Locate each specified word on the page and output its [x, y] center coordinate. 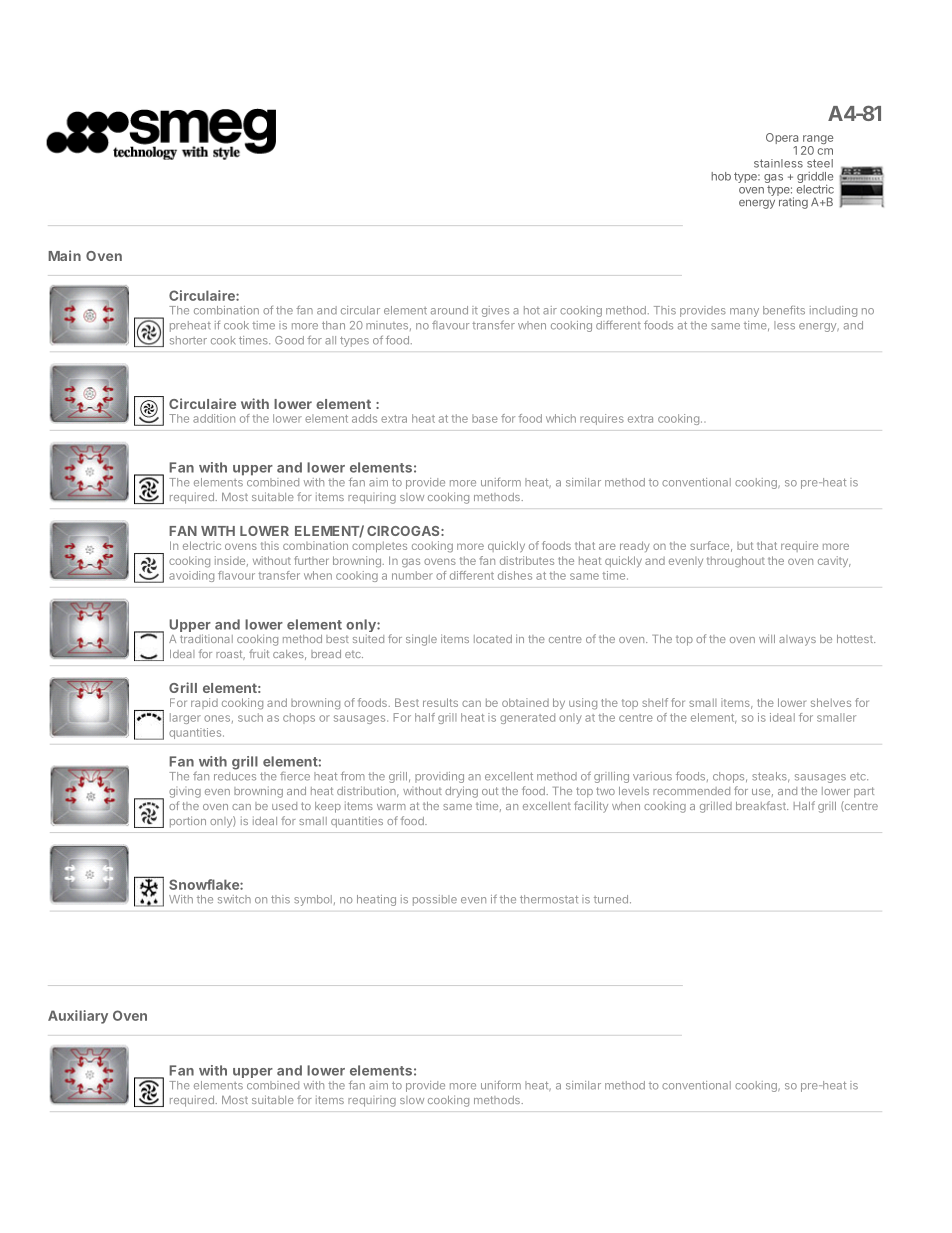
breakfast [762, 805]
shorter [188, 340]
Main [64, 255]
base [485, 418]
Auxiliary [78, 1017]
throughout [736, 562]
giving [185, 793]
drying [461, 792]
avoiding [191, 576]
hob [721, 176]
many [744, 312]
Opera [782, 140]
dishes [515, 575]
